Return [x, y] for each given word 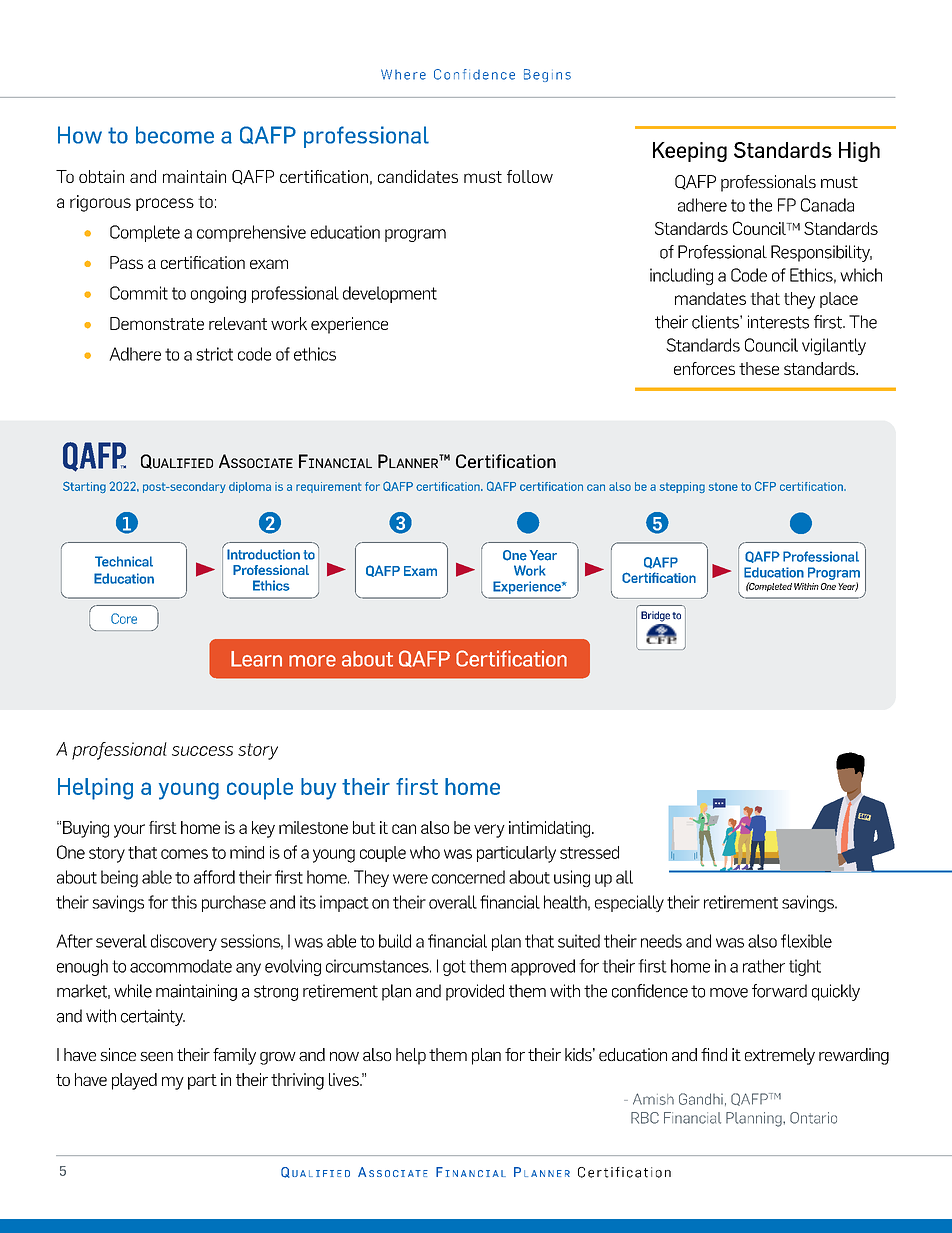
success [202, 751]
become [175, 135]
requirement [328, 487]
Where [403, 74]
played [134, 1081]
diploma [250, 487]
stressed [589, 852]
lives [345, 1079]
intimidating [551, 829]
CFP [765, 486]
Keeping [690, 152]
